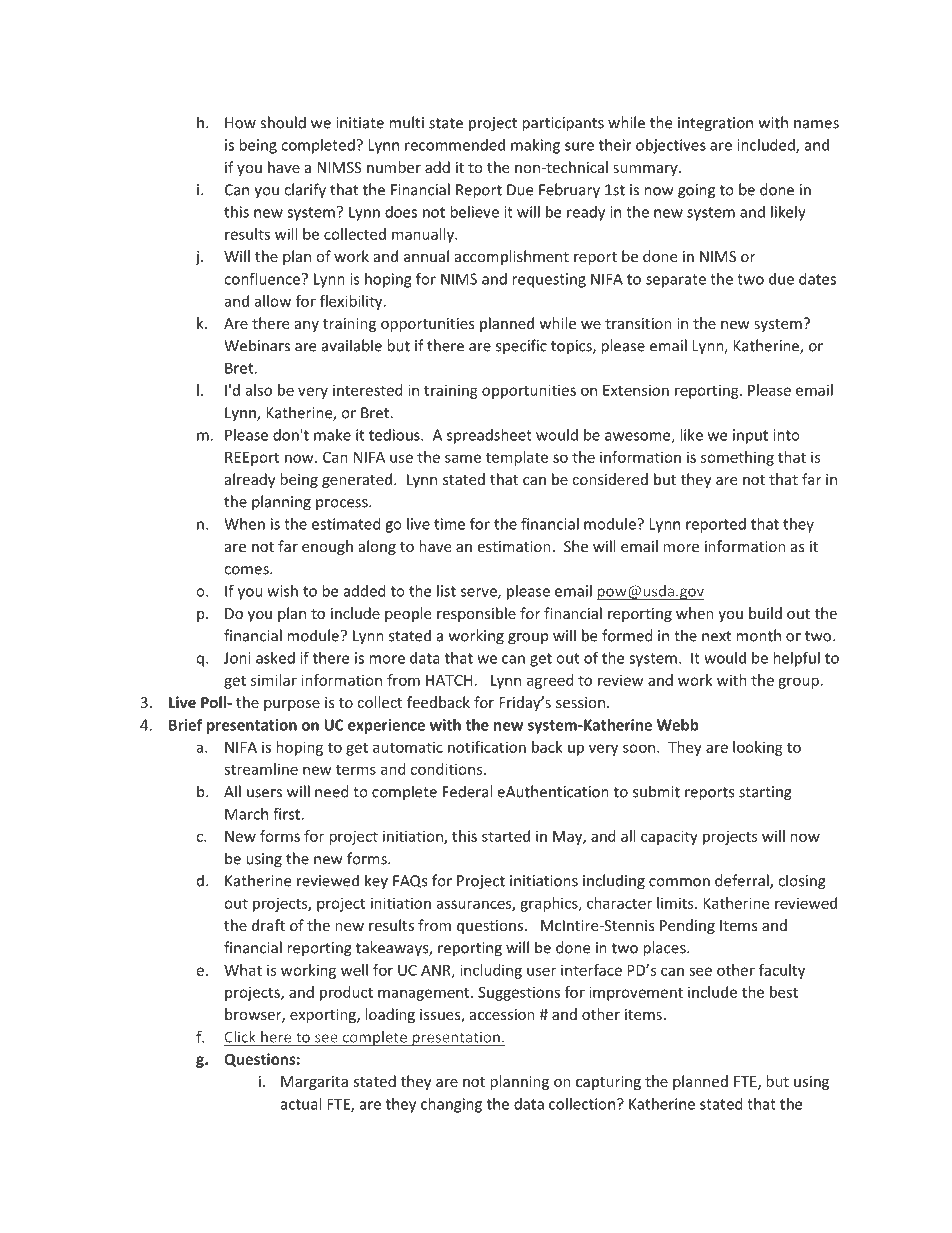 This page has width=952, height=1233. What do you see at coordinates (476, 614) in the page?
I see `responsible` at bounding box center [476, 614].
